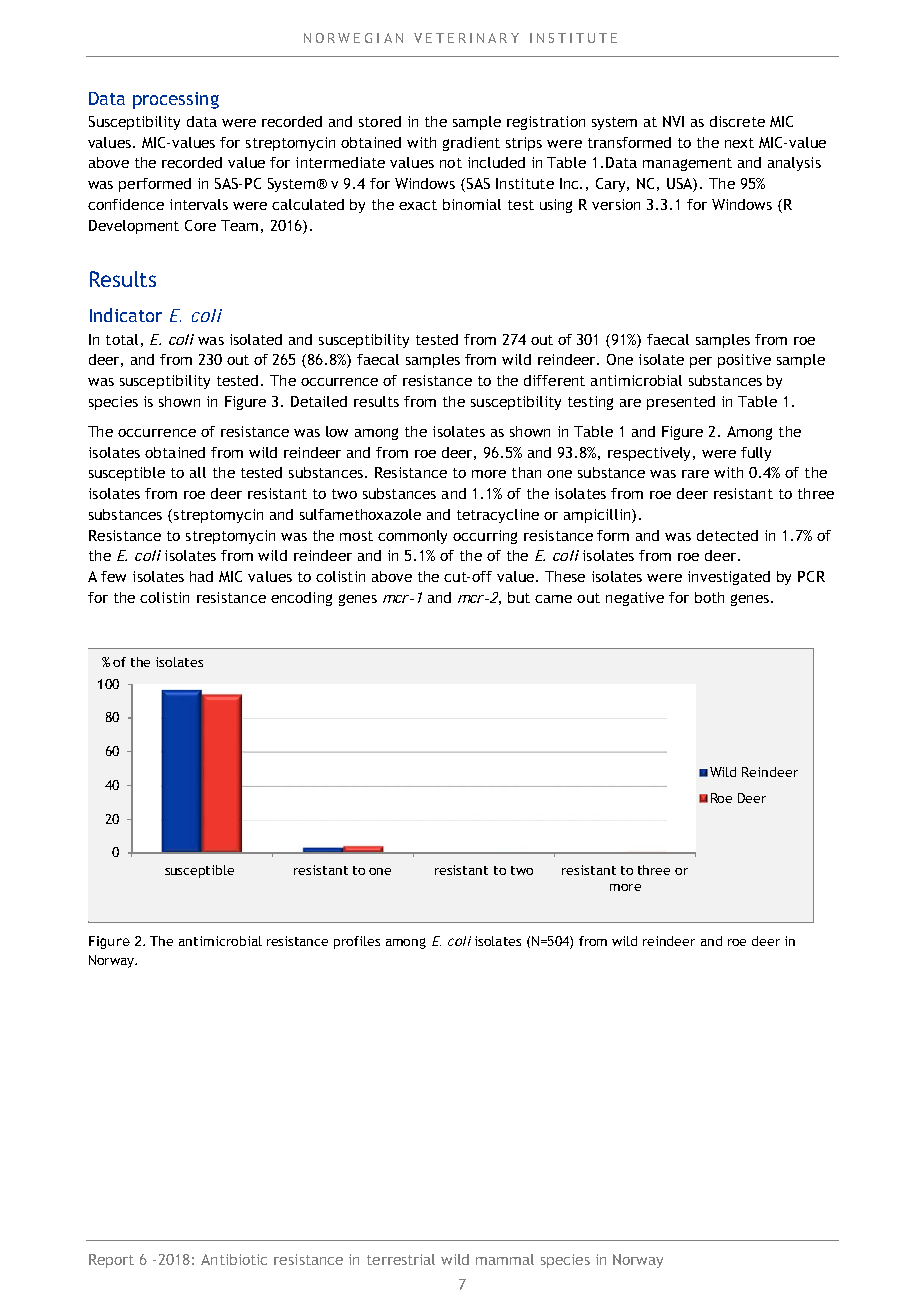 The height and width of the image is (1308, 924). Describe the element at coordinates (401, 1259) in the image. I see `terrestrial` at that location.
